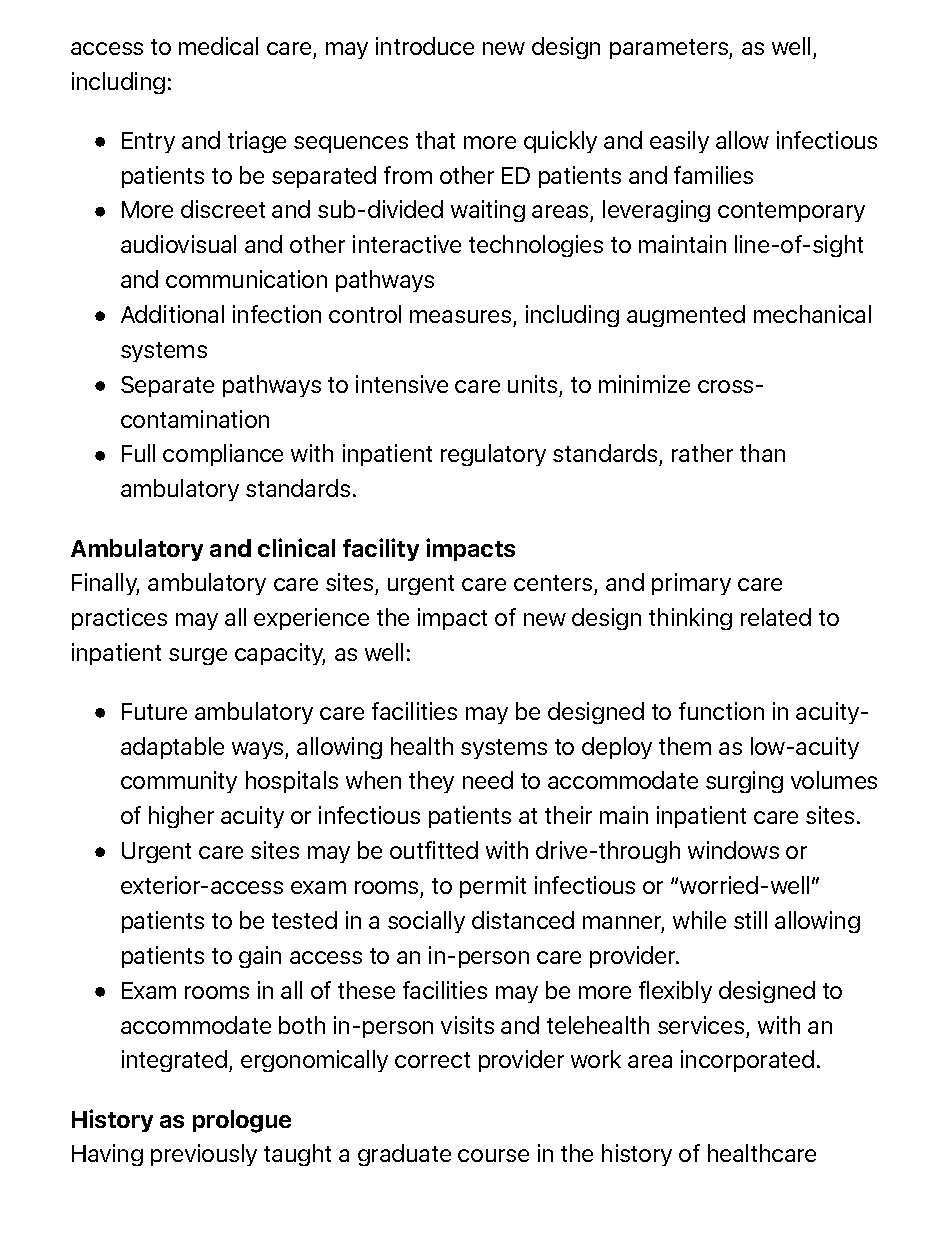  I want to click on community, so click(179, 782).
